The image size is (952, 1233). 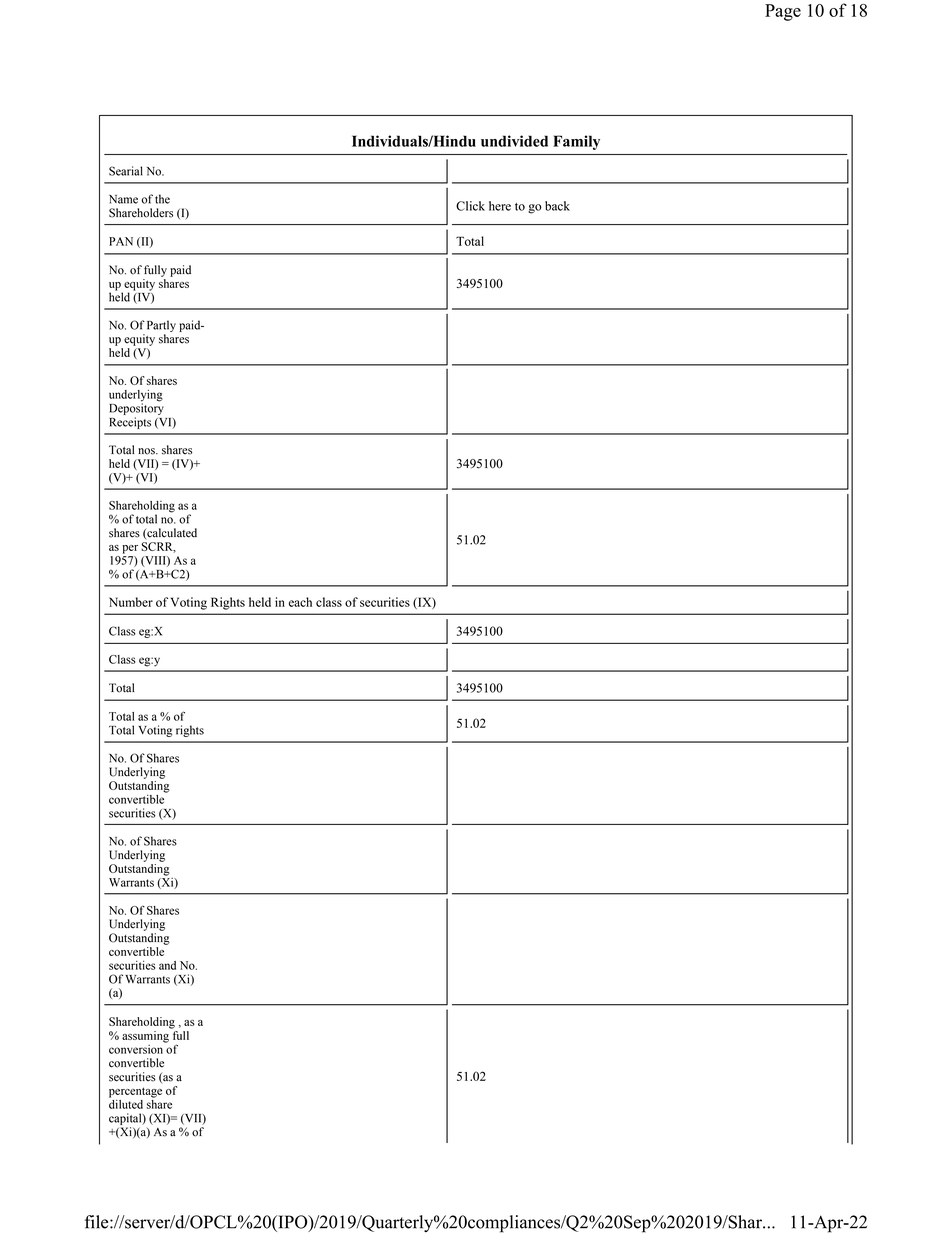 I want to click on undivided, so click(x=514, y=141).
